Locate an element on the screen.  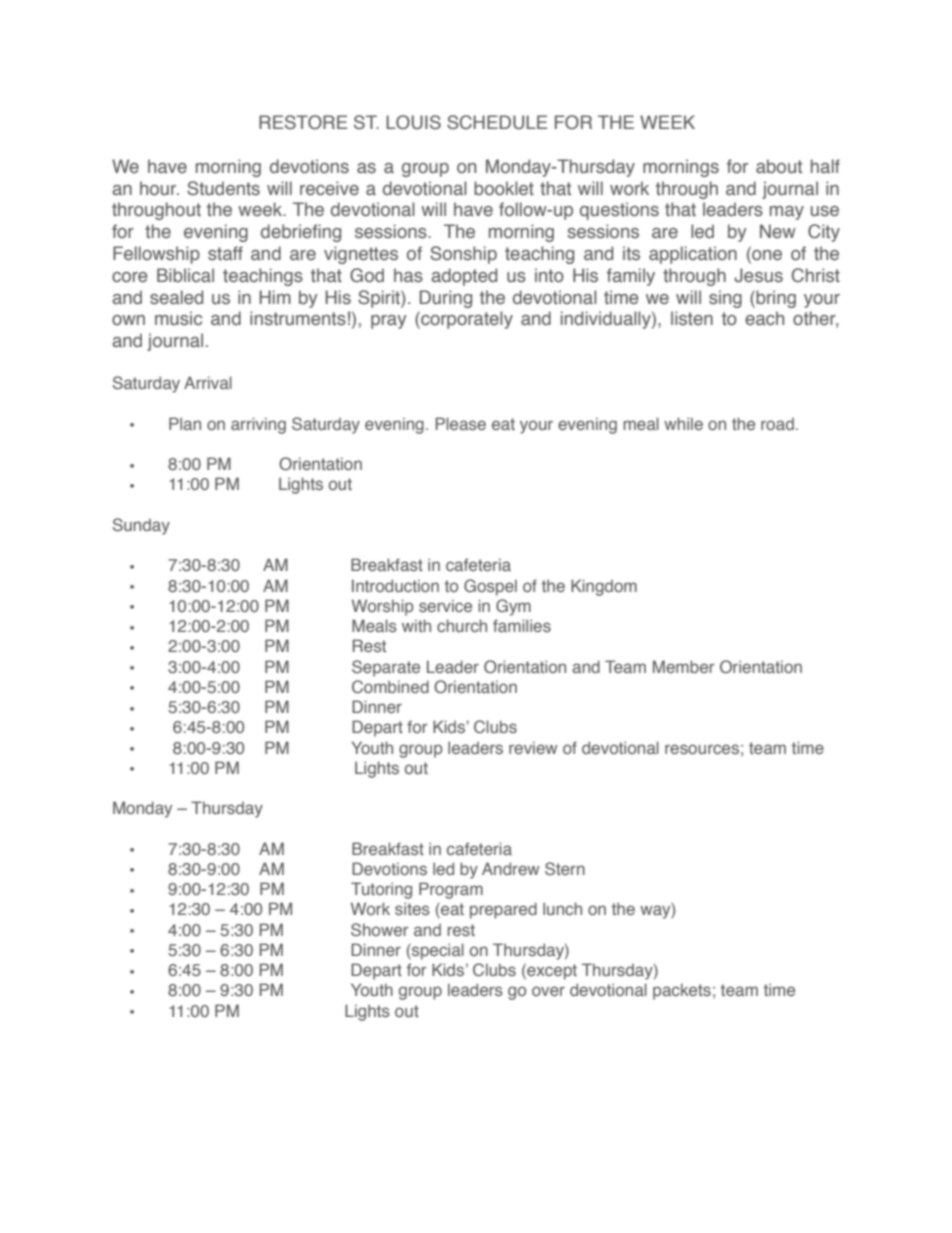
special is located at coordinates (437, 951).
